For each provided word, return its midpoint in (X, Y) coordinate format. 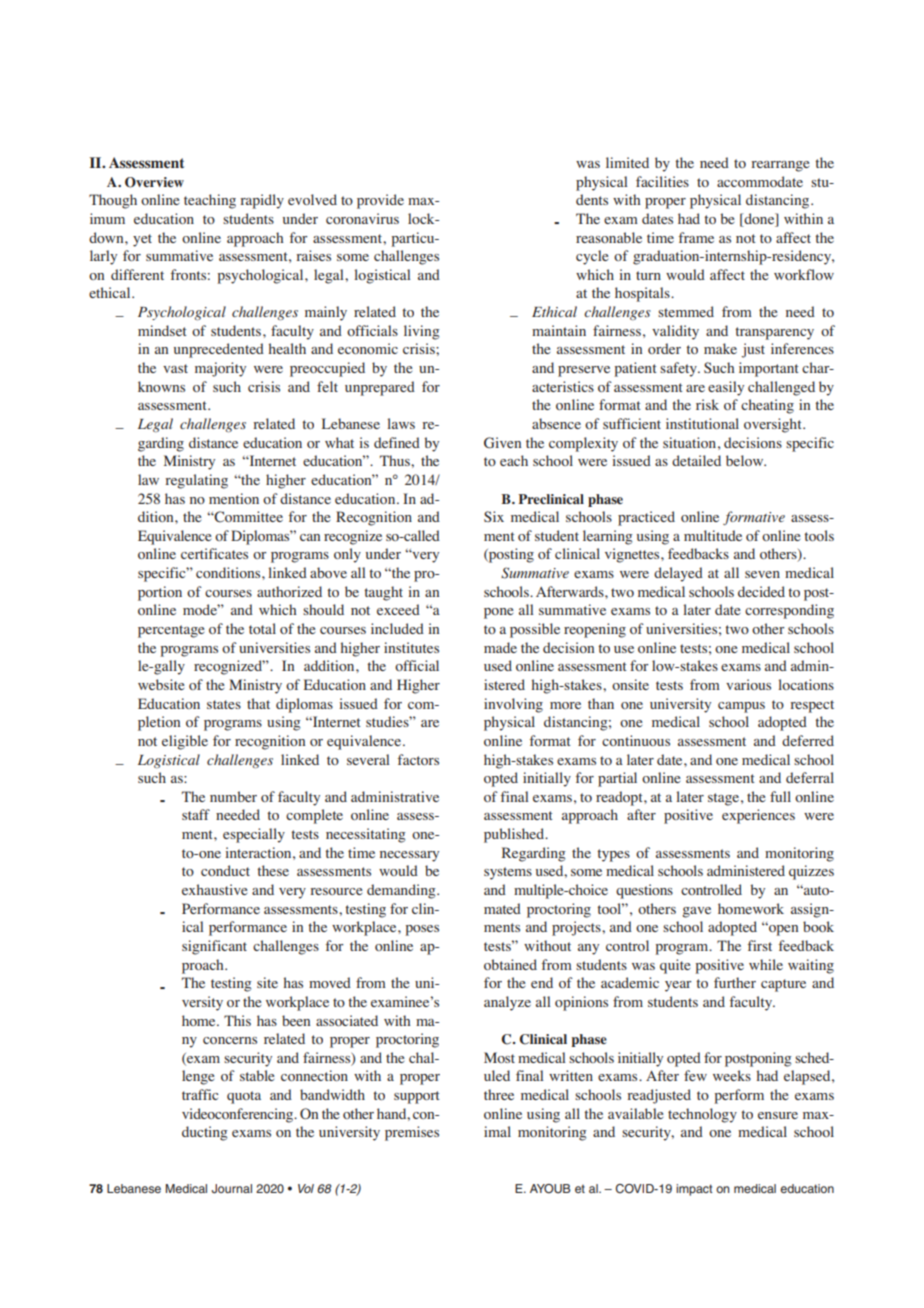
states (224, 704)
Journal (232, 1189)
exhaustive (214, 889)
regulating (196, 481)
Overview (154, 182)
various (748, 684)
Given (502, 443)
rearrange (780, 166)
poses (422, 930)
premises (412, 1133)
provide (380, 201)
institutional (702, 423)
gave (696, 912)
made (500, 647)
